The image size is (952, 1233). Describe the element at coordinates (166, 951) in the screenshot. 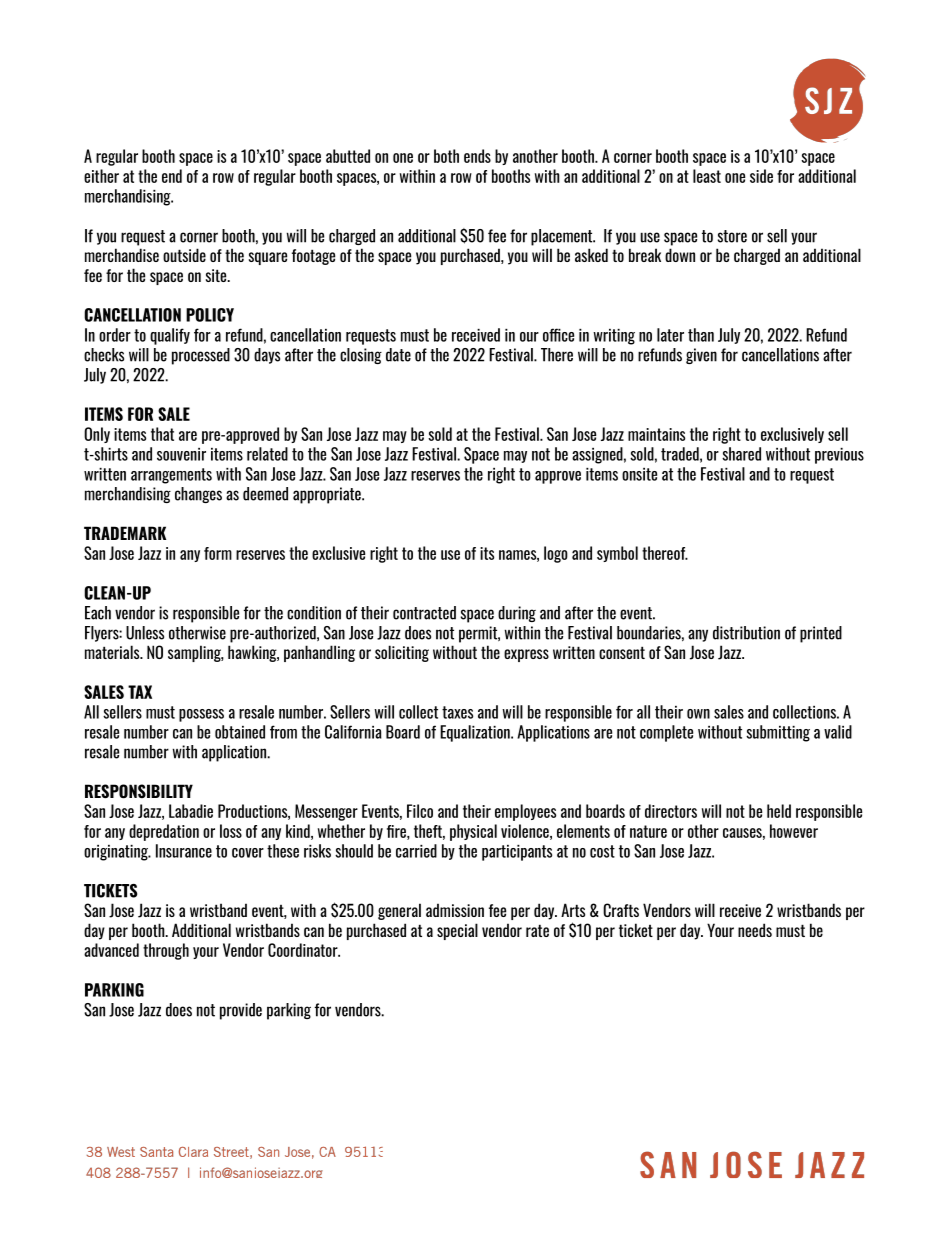

I see `through` at that location.
